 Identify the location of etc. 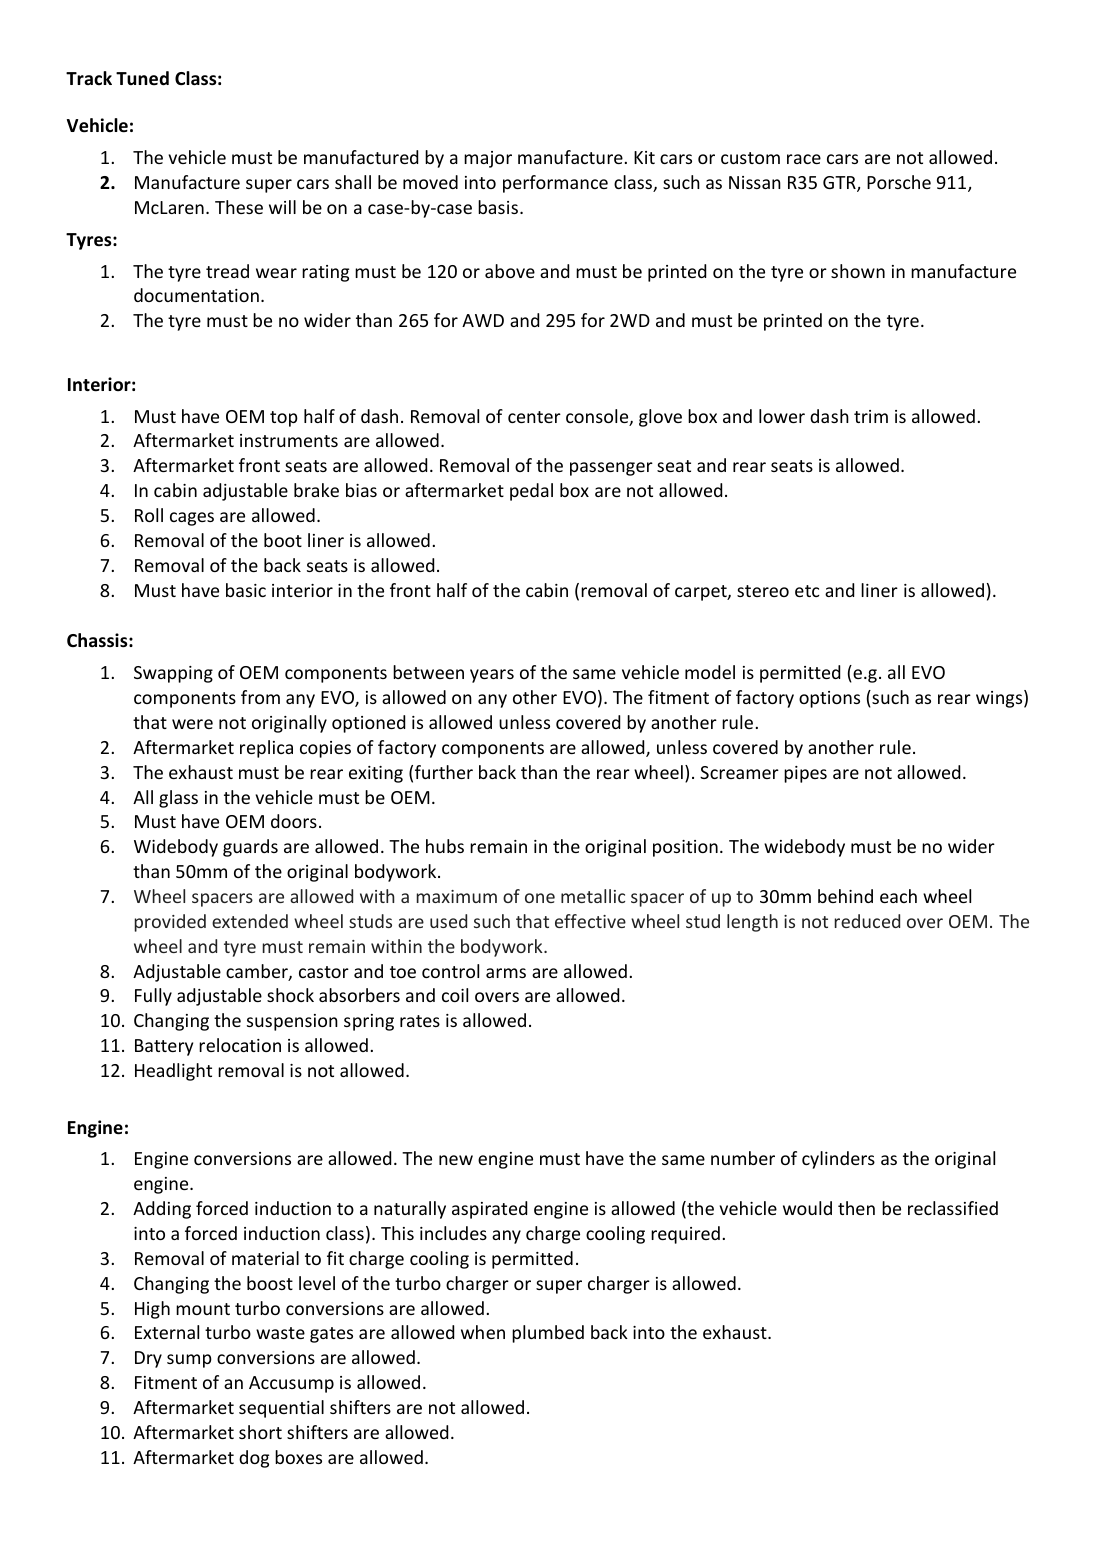
(807, 591).
